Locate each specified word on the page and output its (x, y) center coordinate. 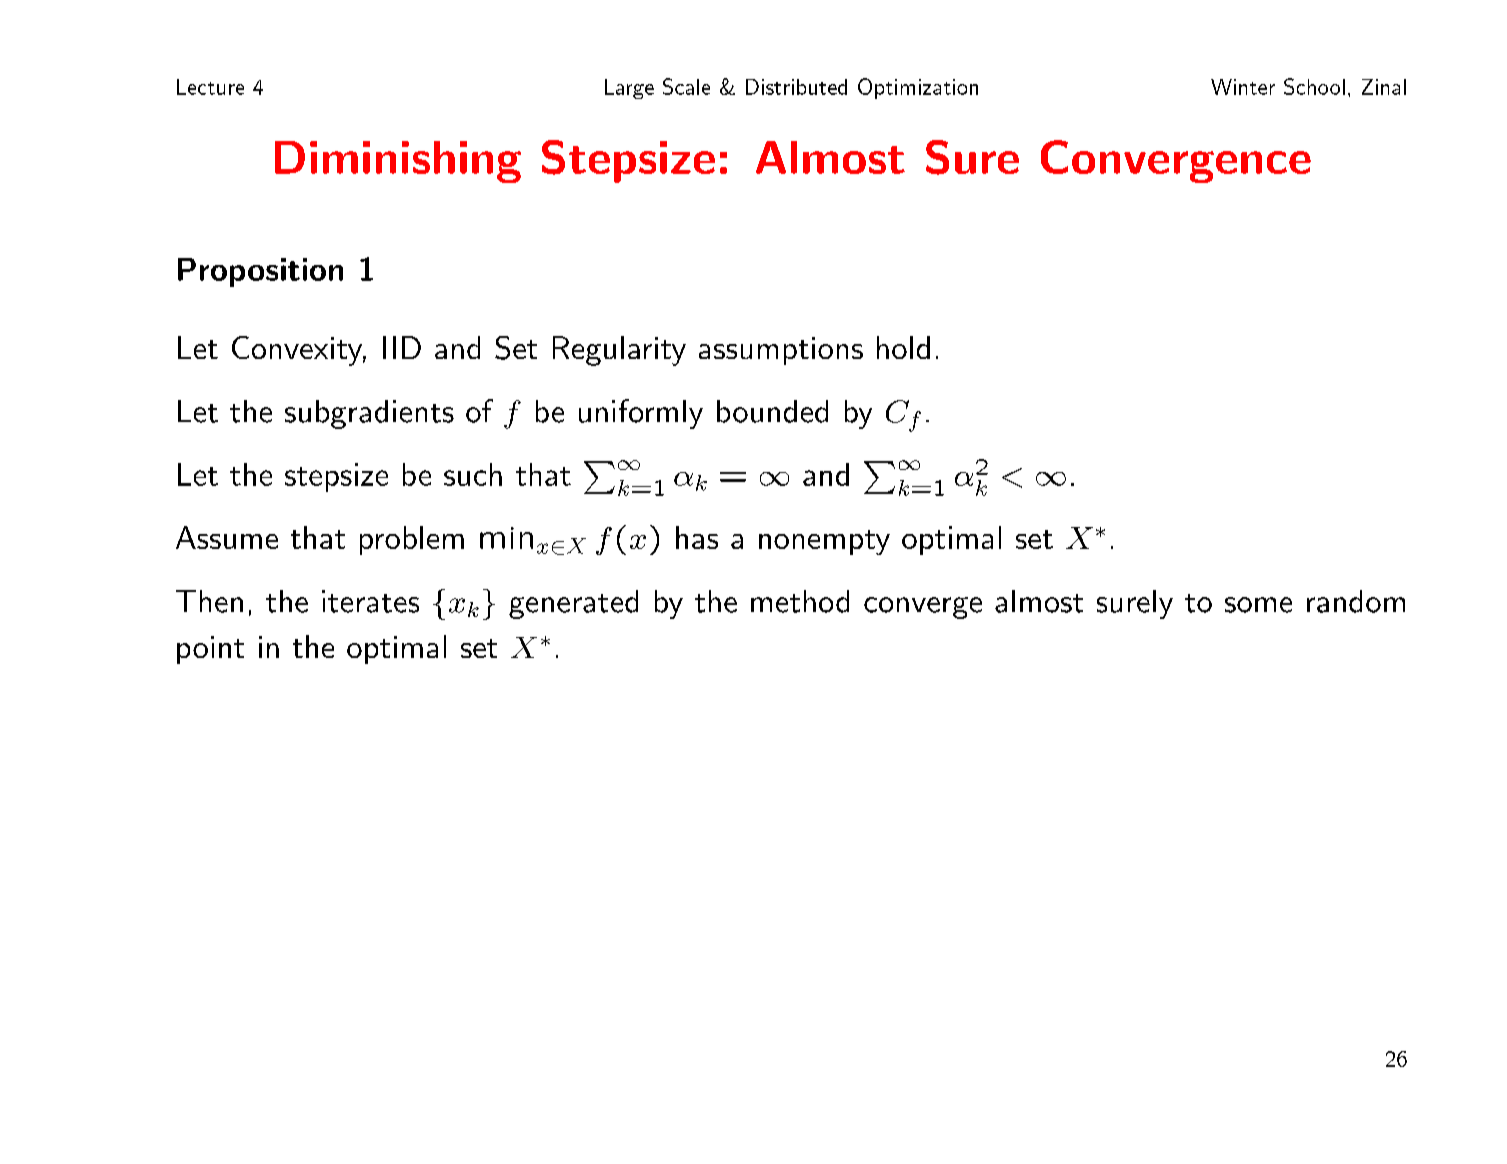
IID (402, 347)
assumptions (781, 351)
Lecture (210, 87)
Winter (1243, 87)
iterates (370, 601)
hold (903, 347)
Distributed (796, 87)
